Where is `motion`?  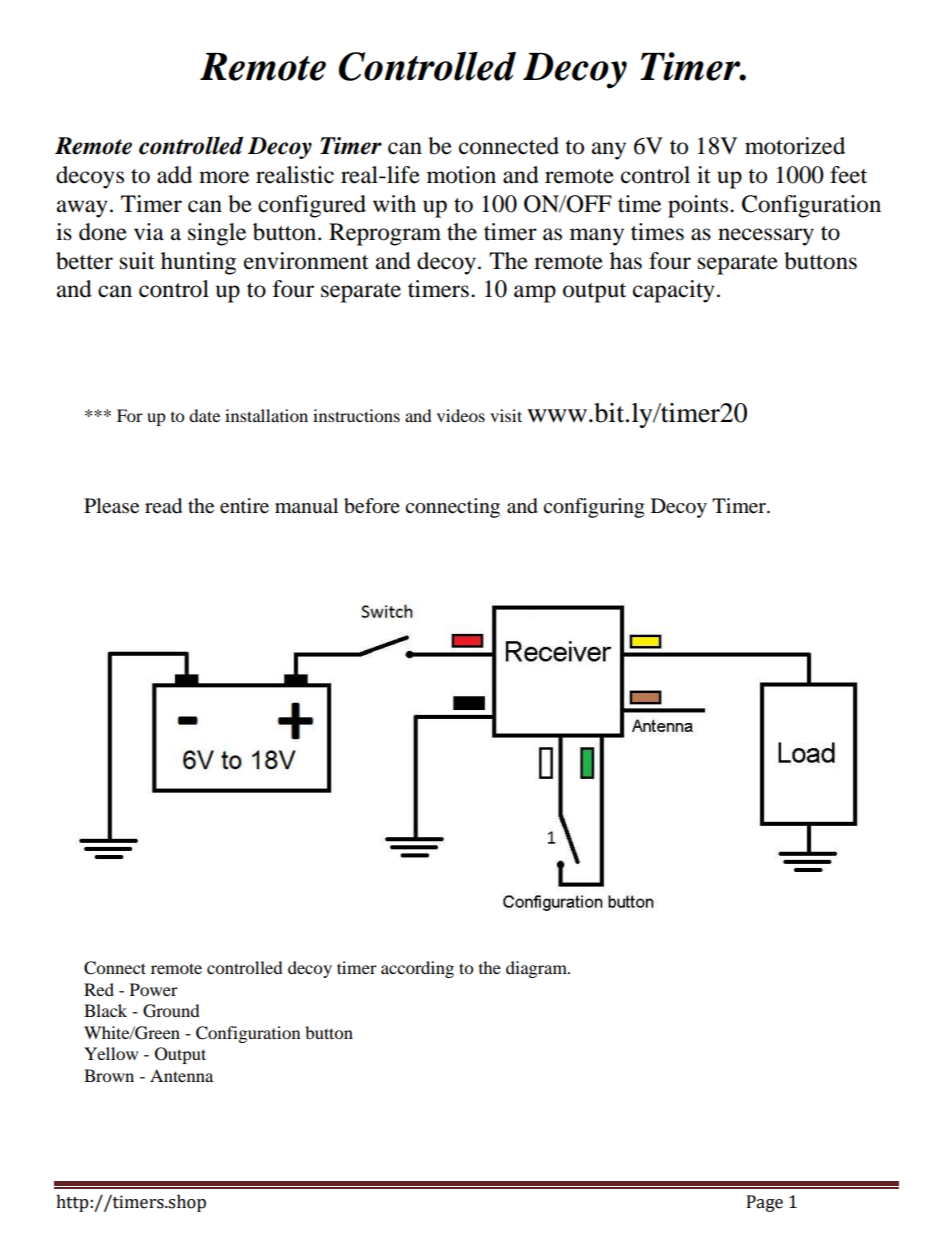
motion is located at coordinates (461, 175).
